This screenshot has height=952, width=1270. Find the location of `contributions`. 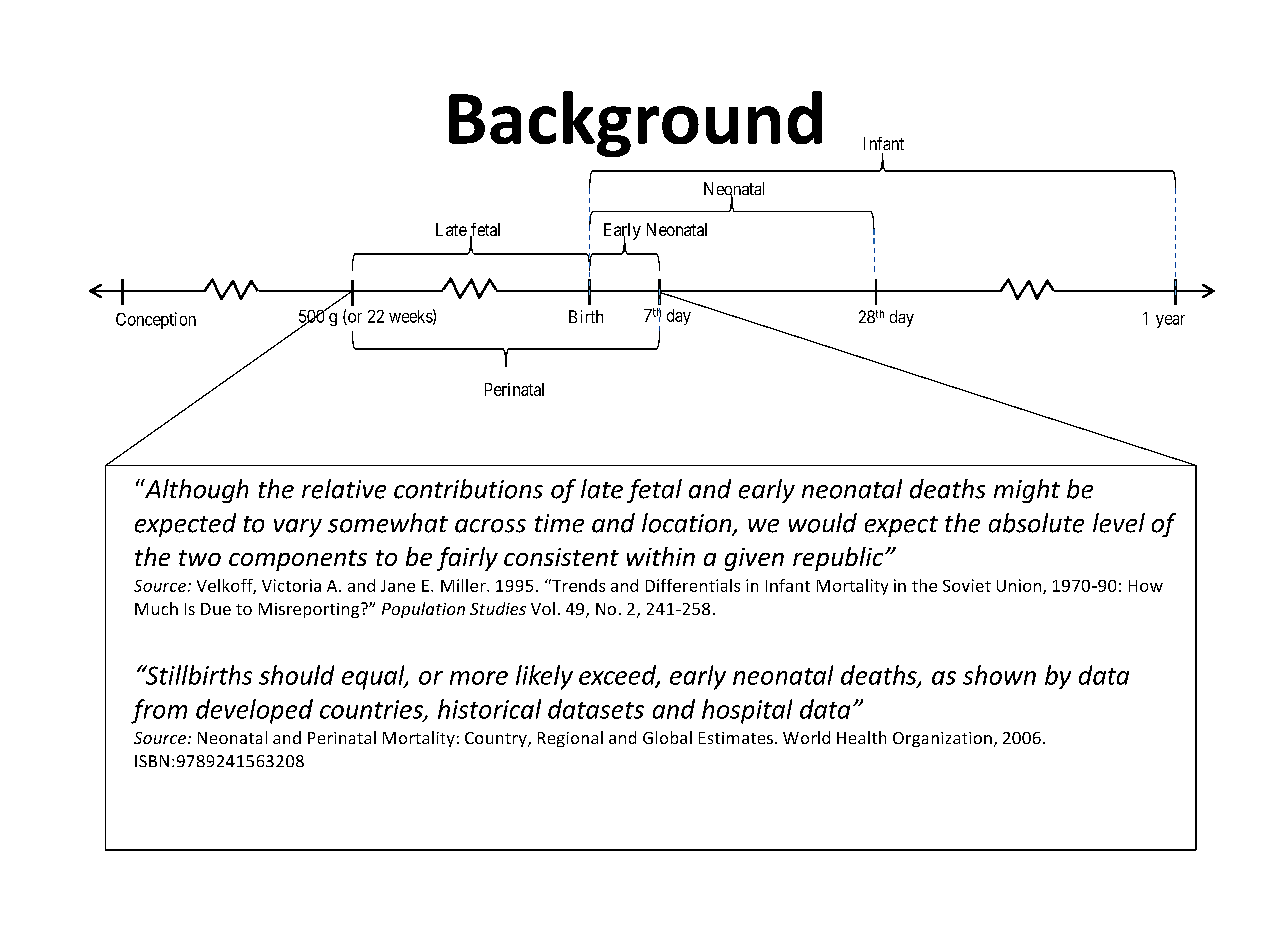

contributions is located at coordinates (468, 489).
